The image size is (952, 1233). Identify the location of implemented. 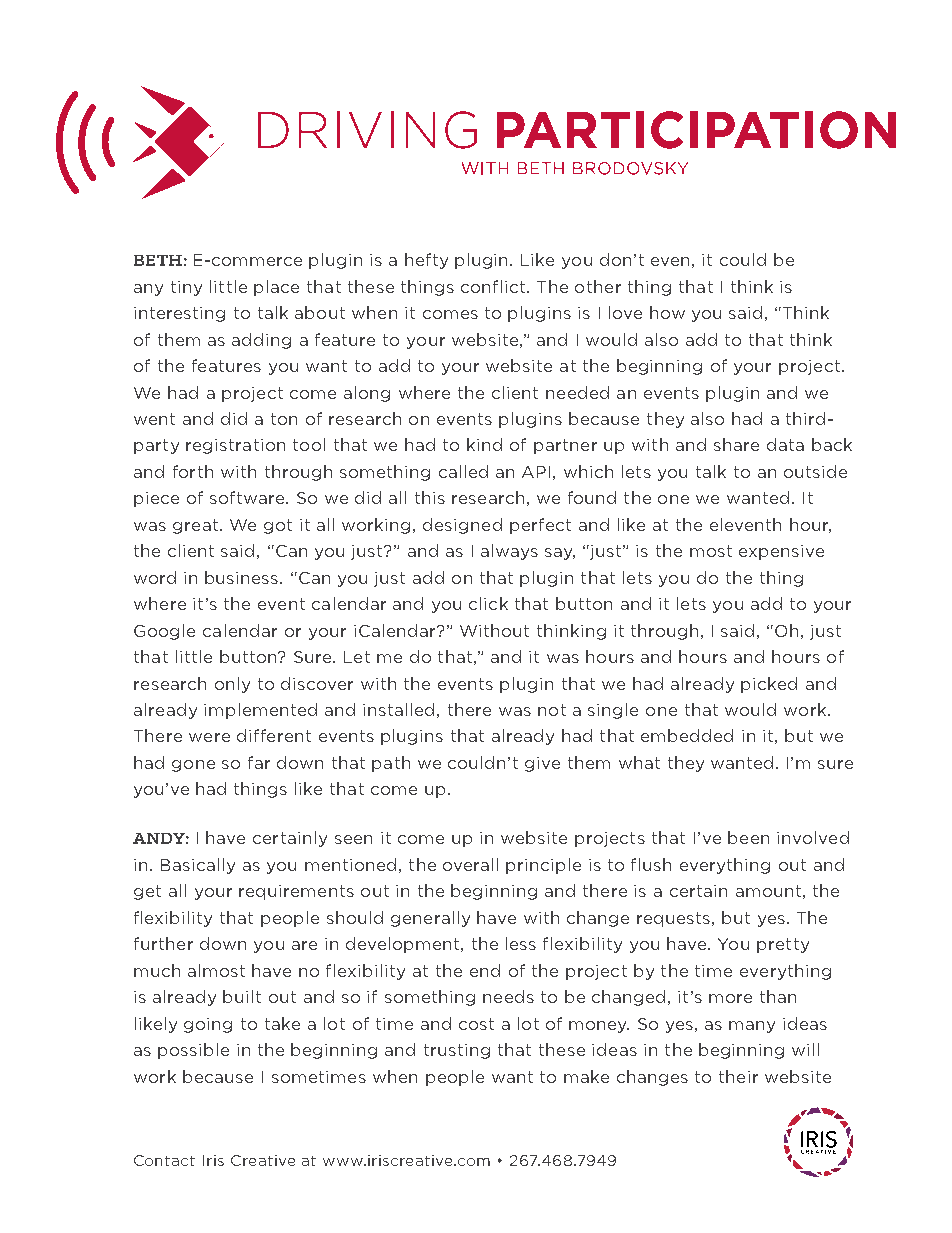
(260, 711).
